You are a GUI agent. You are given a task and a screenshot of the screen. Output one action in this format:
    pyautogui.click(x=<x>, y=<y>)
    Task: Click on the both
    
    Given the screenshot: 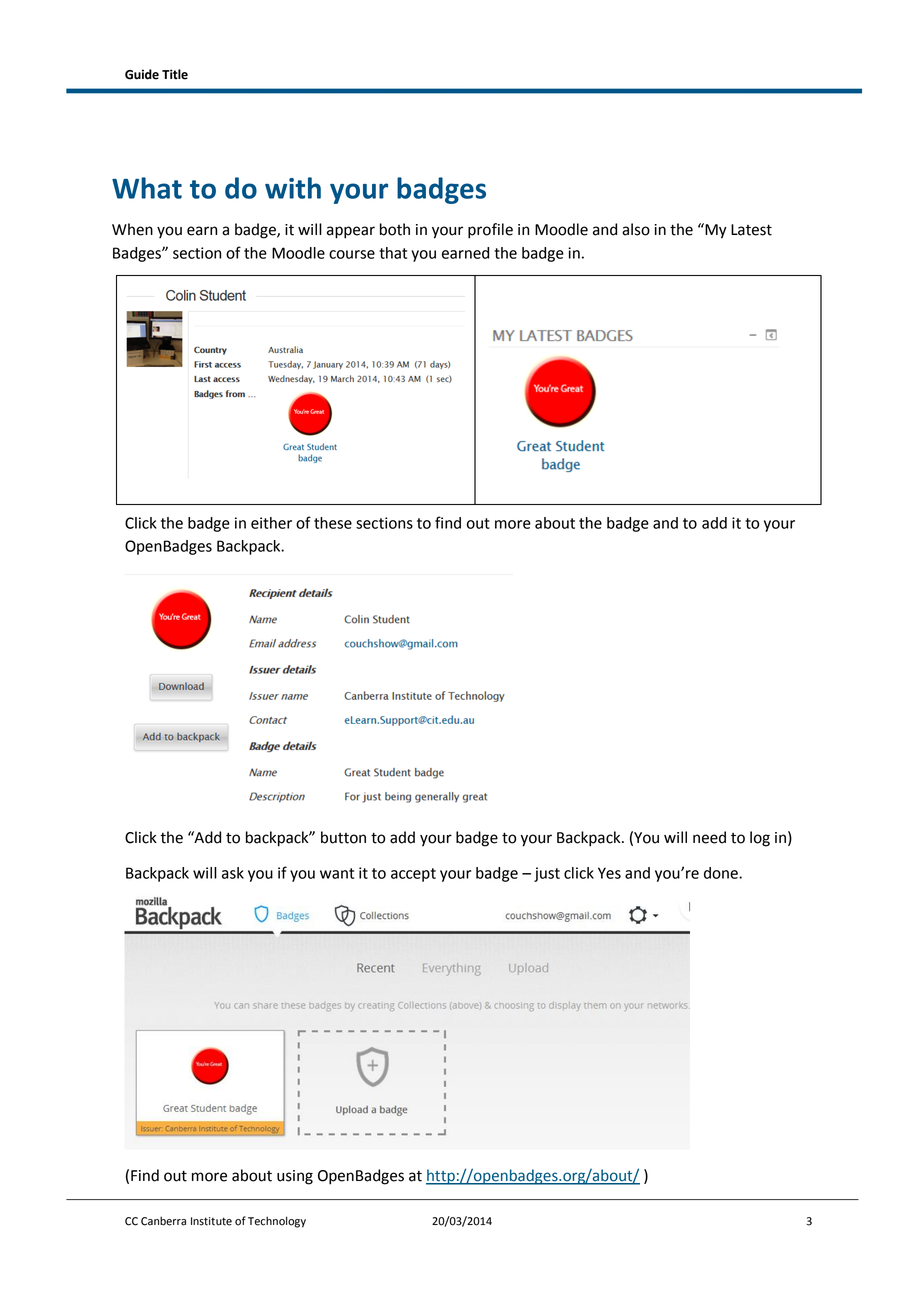 What is the action you would take?
    pyautogui.click(x=395, y=229)
